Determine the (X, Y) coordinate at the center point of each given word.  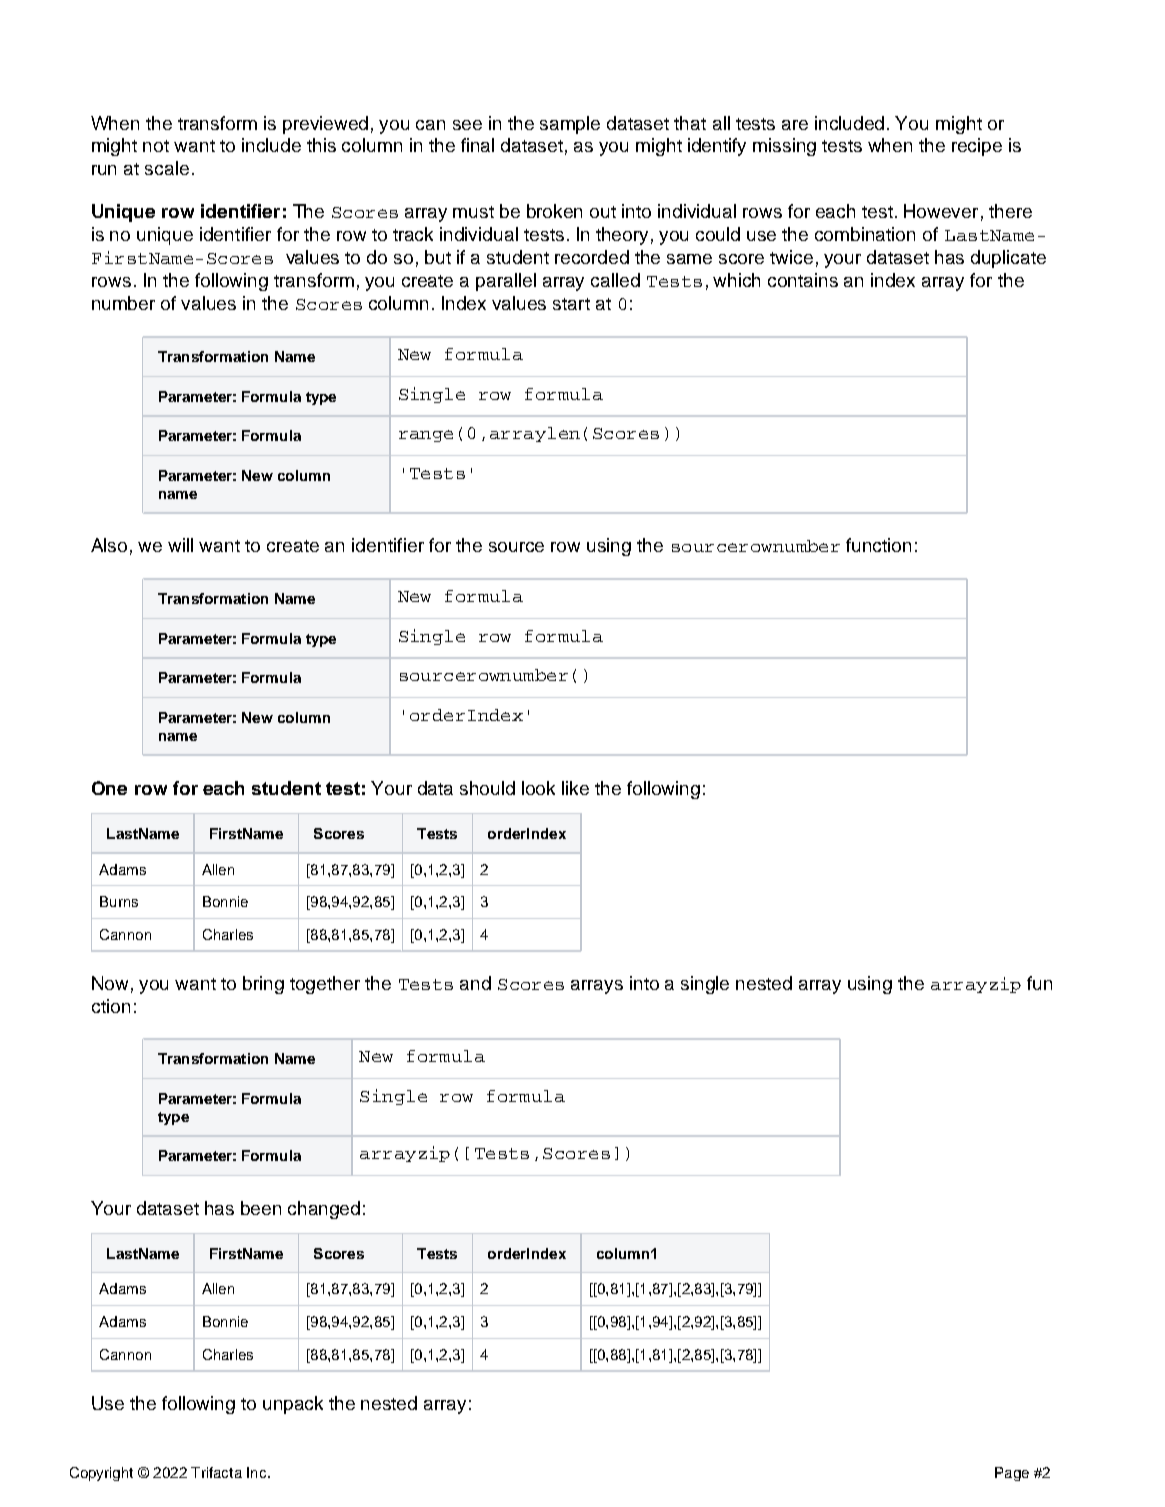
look (538, 788)
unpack (293, 1405)
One (109, 788)
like (575, 788)
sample (570, 125)
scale (167, 168)
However (941, 211)
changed (324, 1210)
